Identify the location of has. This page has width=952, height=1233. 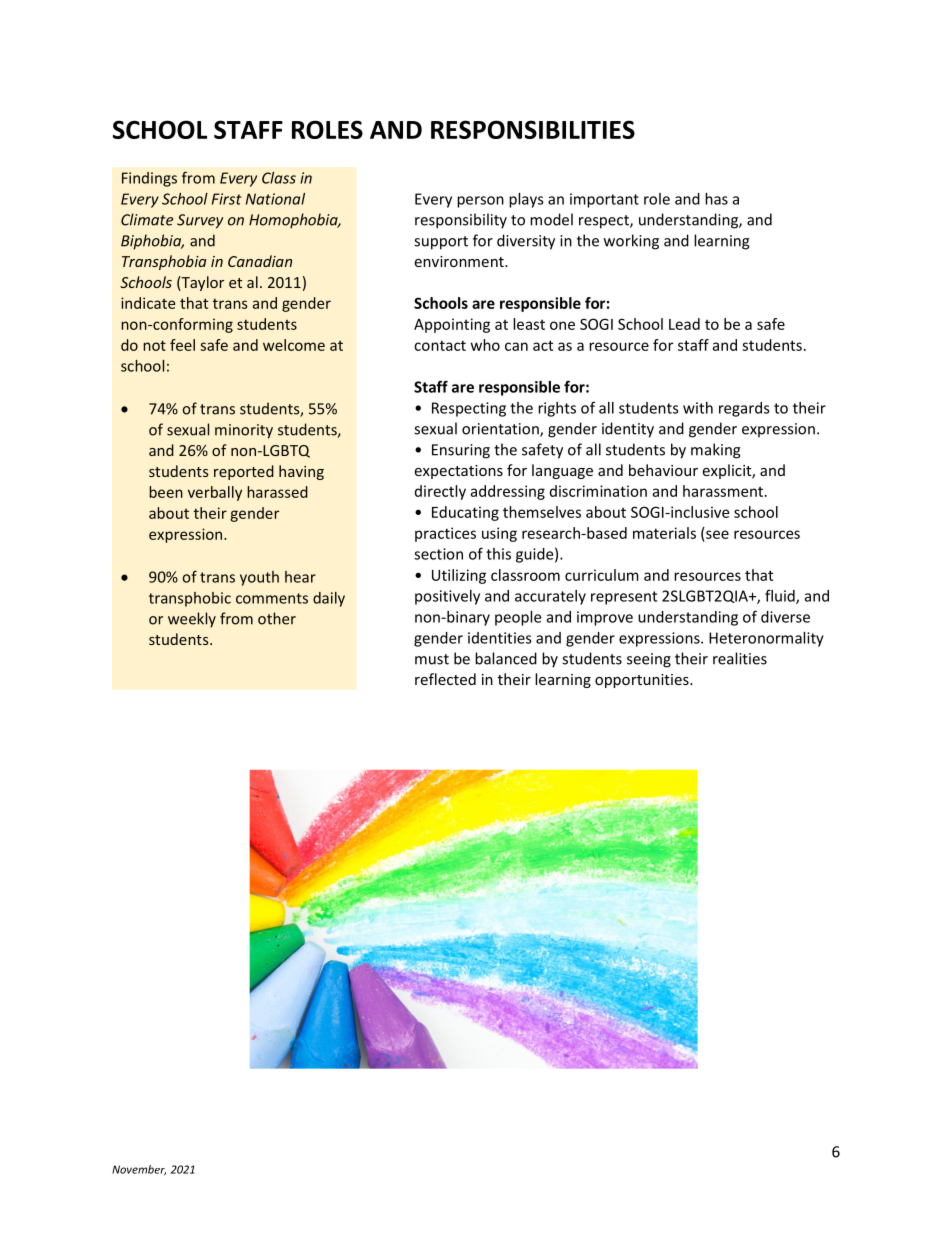
(716, 199).
